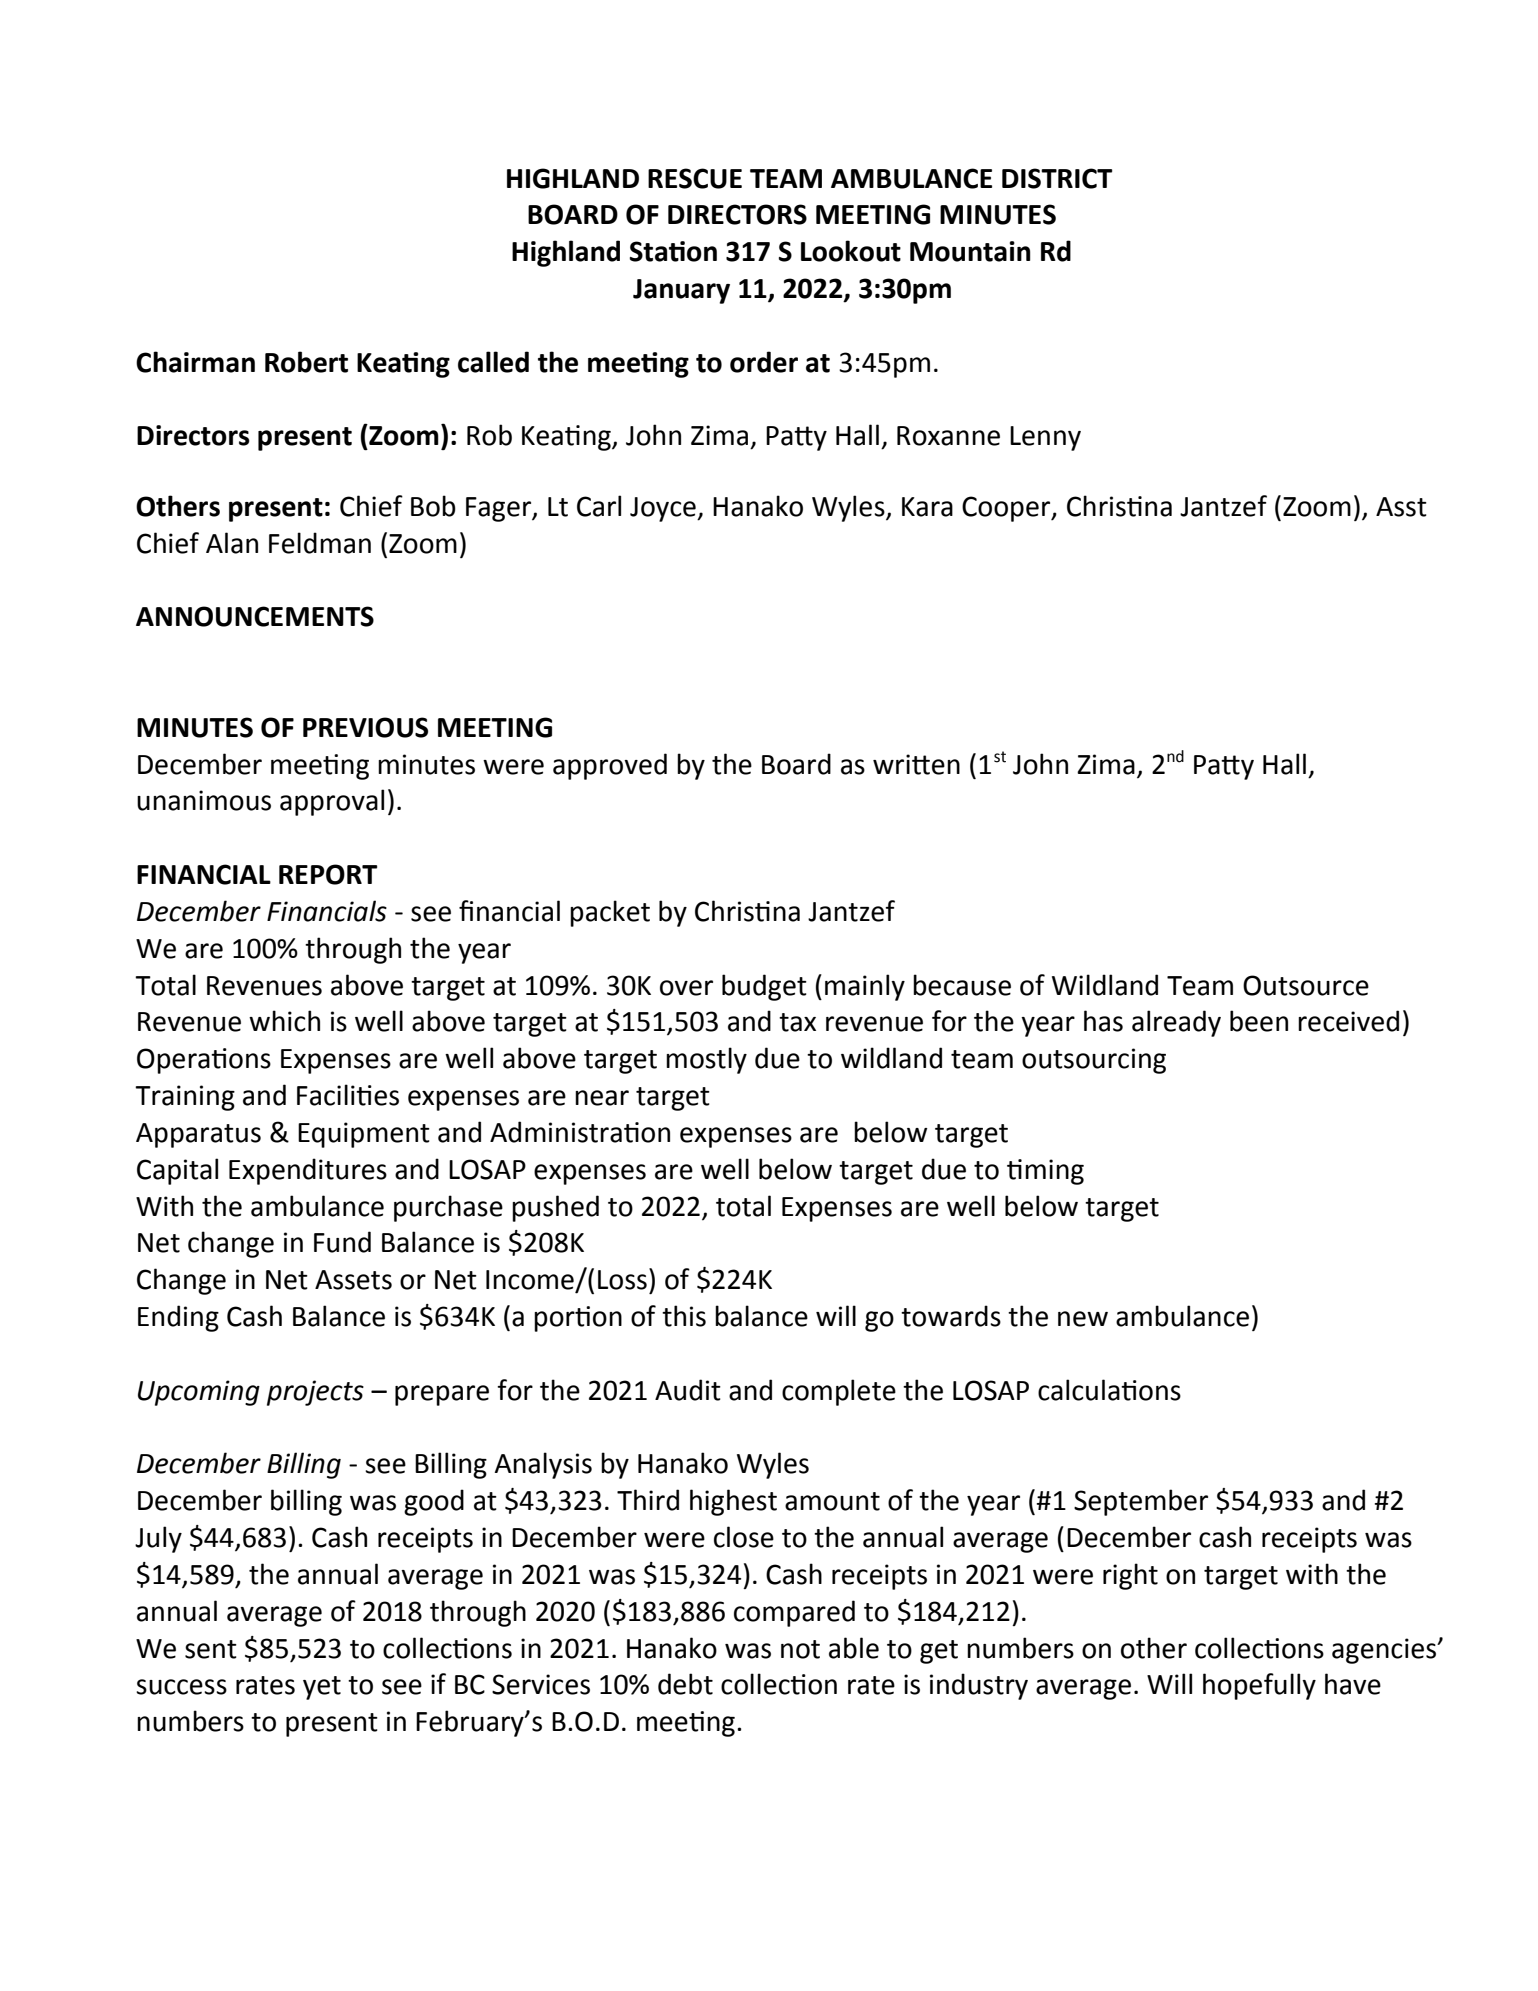  I want to click on Feldman, so click(320, 543).
